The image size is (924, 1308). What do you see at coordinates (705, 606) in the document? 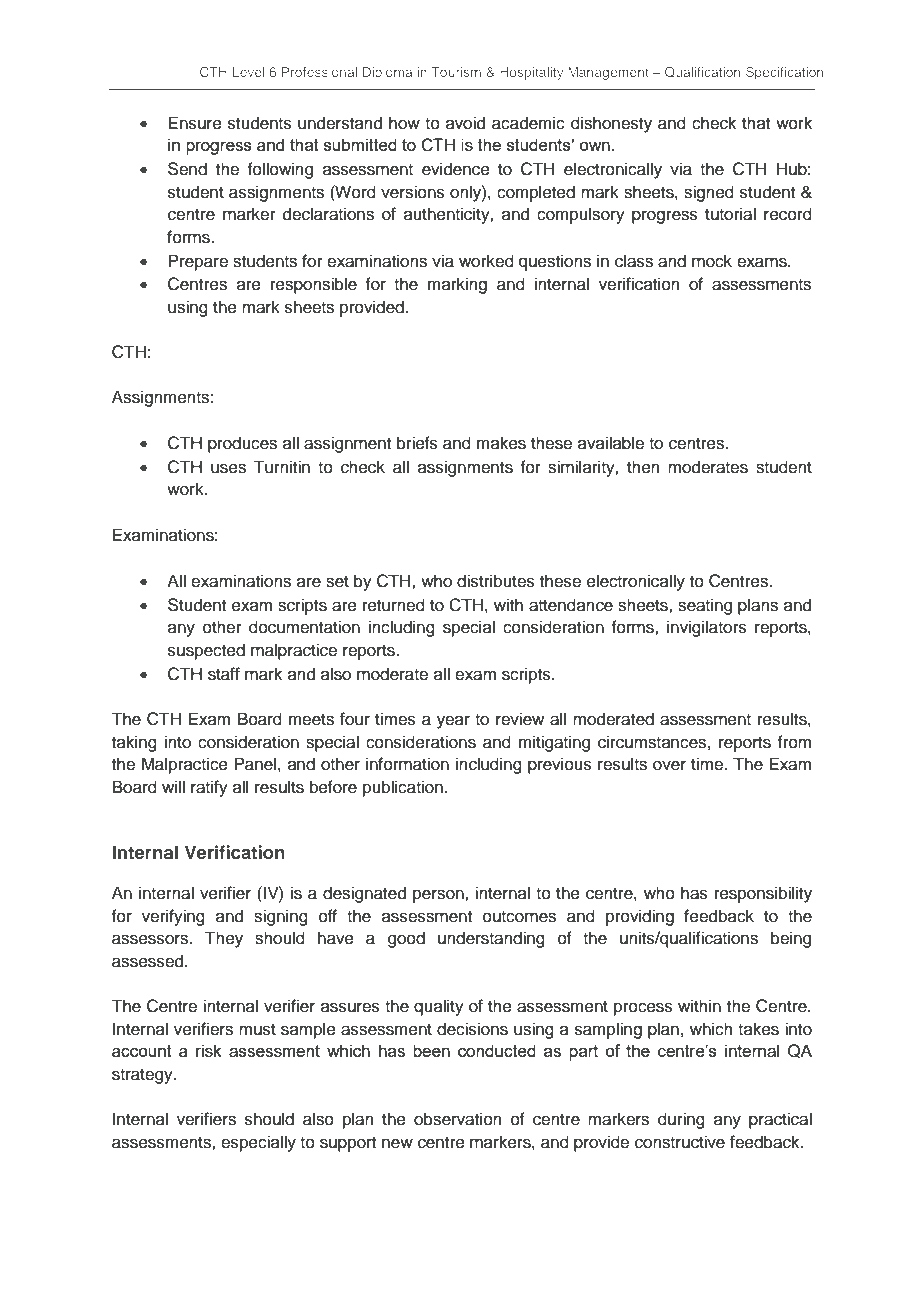
I see `seating` at bounding box center [705, 606].
